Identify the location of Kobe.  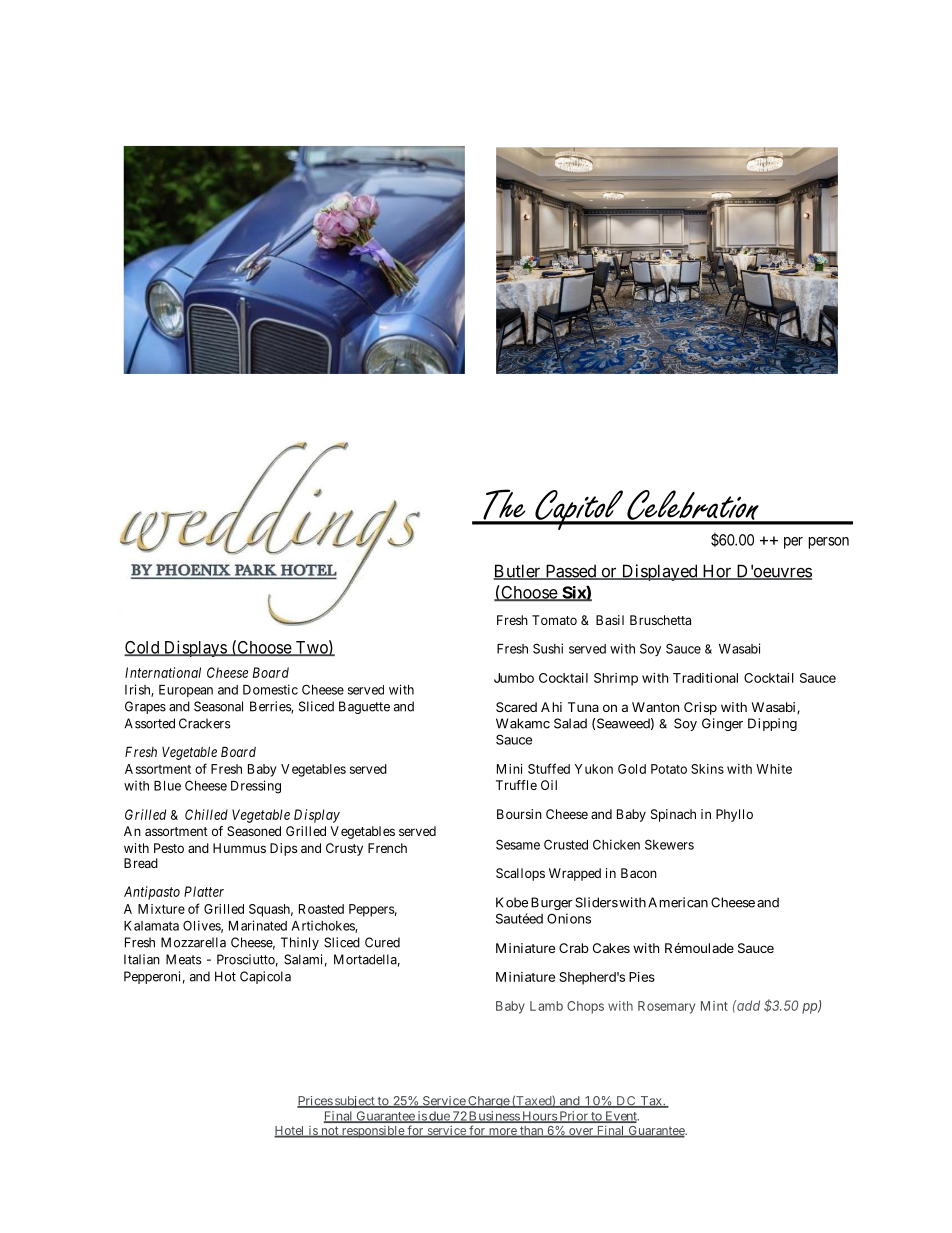
(512, 902).
